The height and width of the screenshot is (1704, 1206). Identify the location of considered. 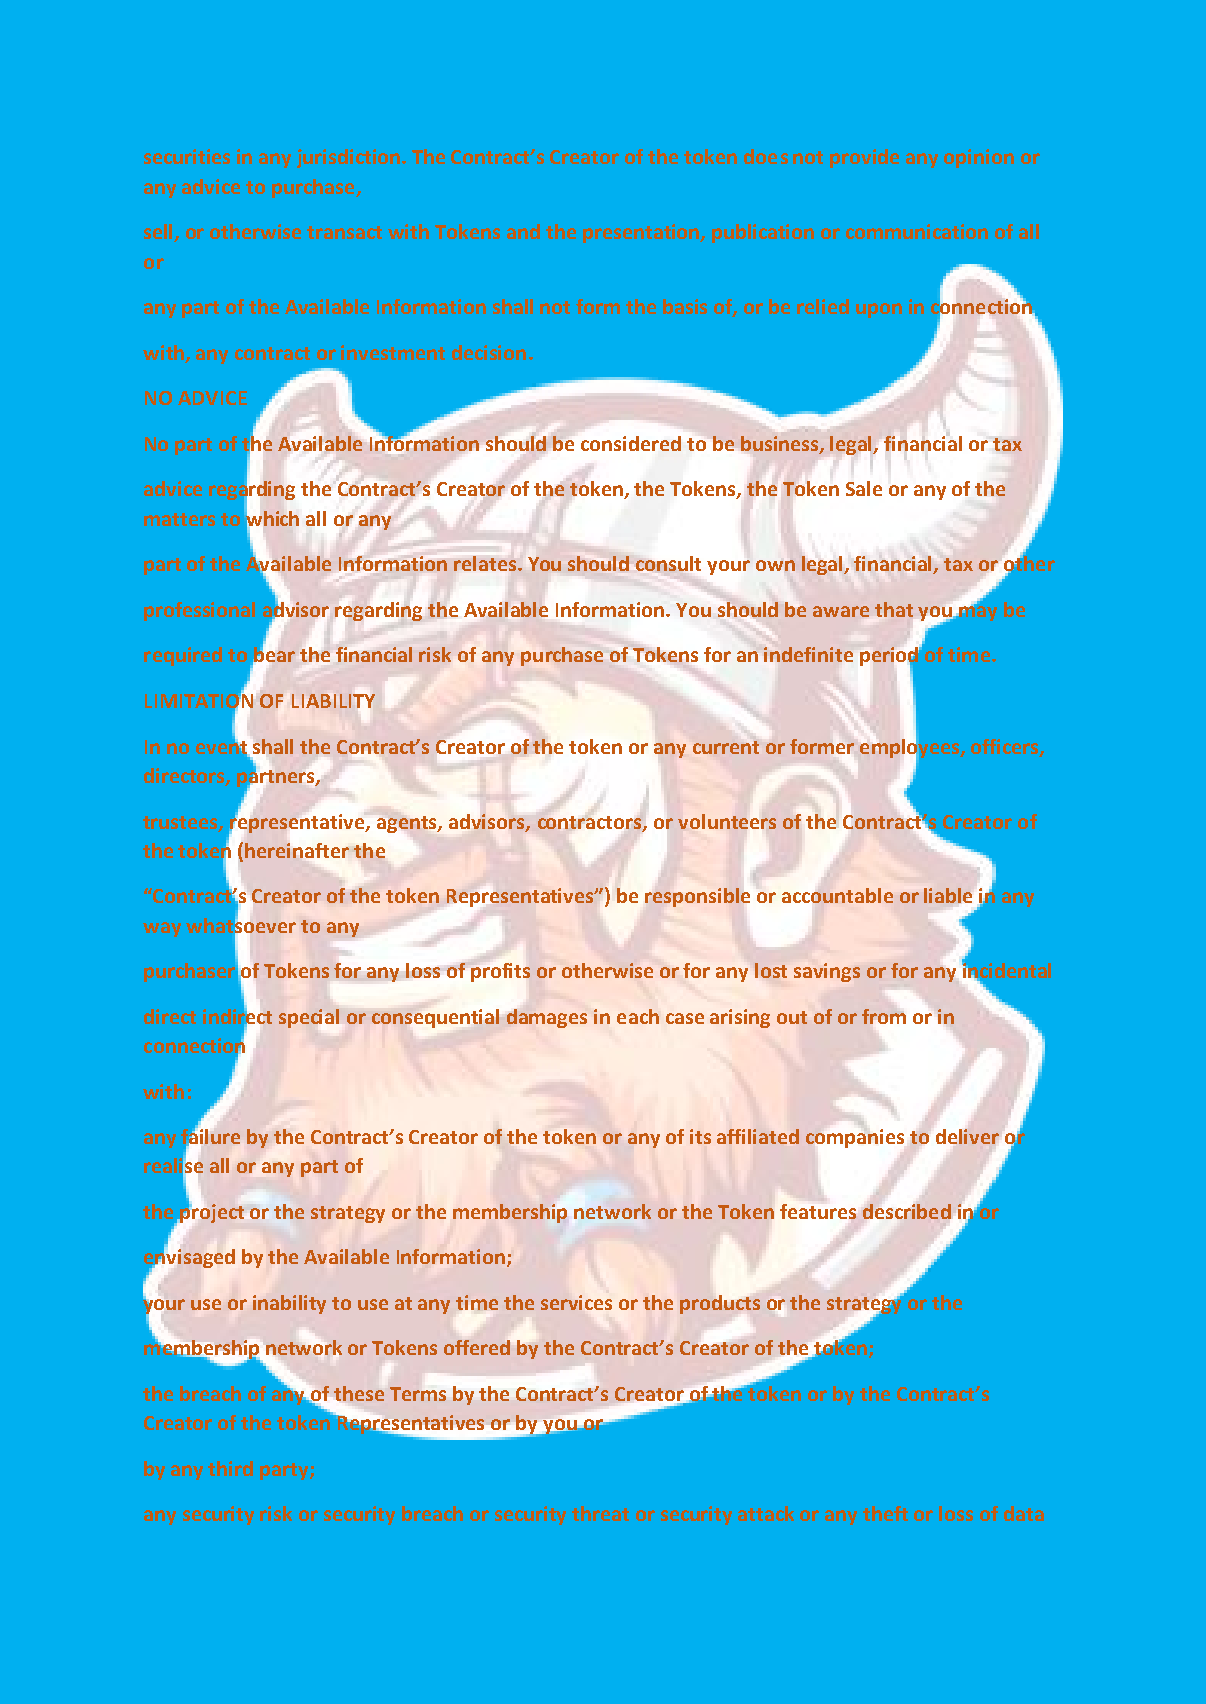
(631, 443).
